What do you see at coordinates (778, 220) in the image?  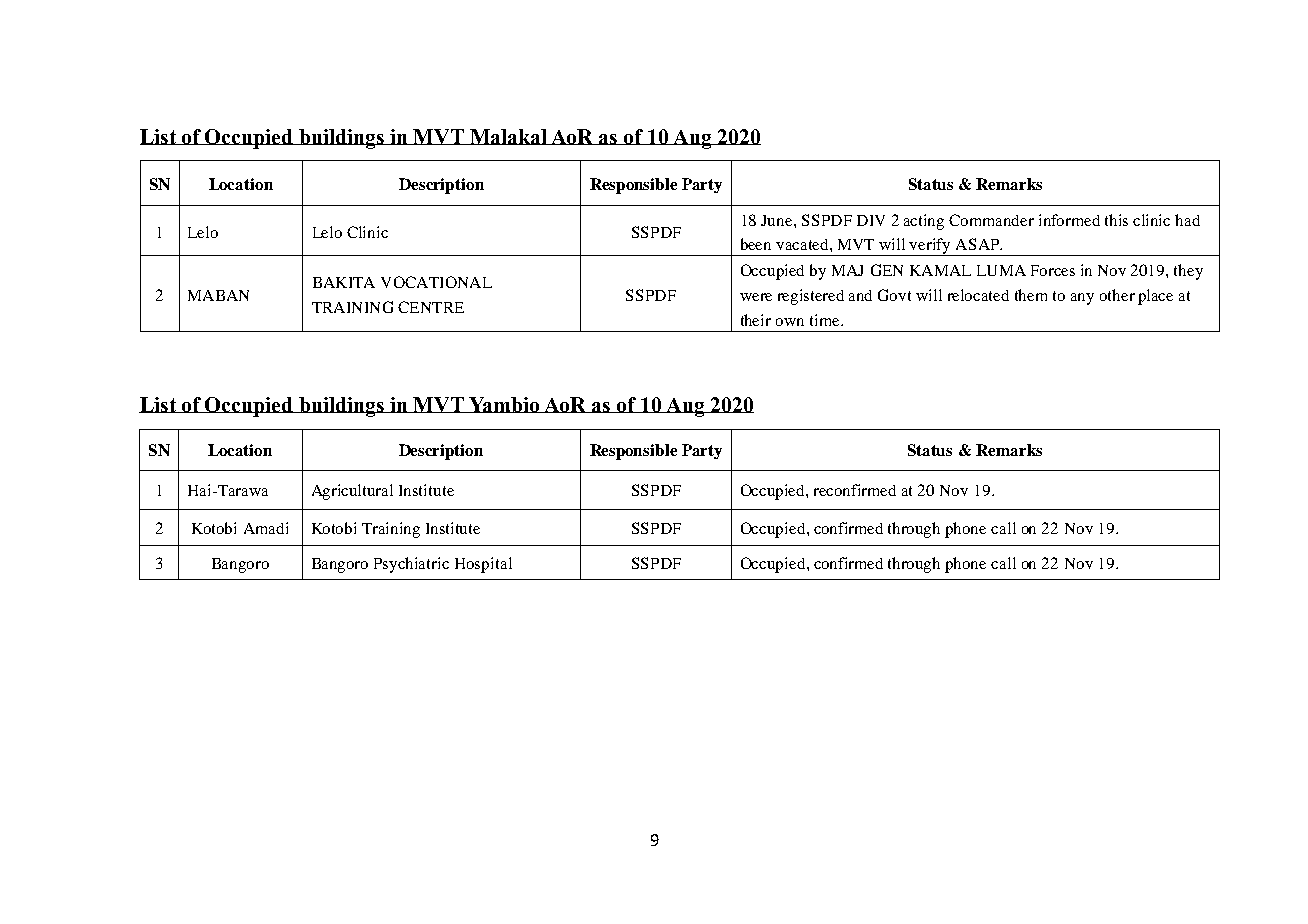 I see `June` at bounding box center [778, 220].
